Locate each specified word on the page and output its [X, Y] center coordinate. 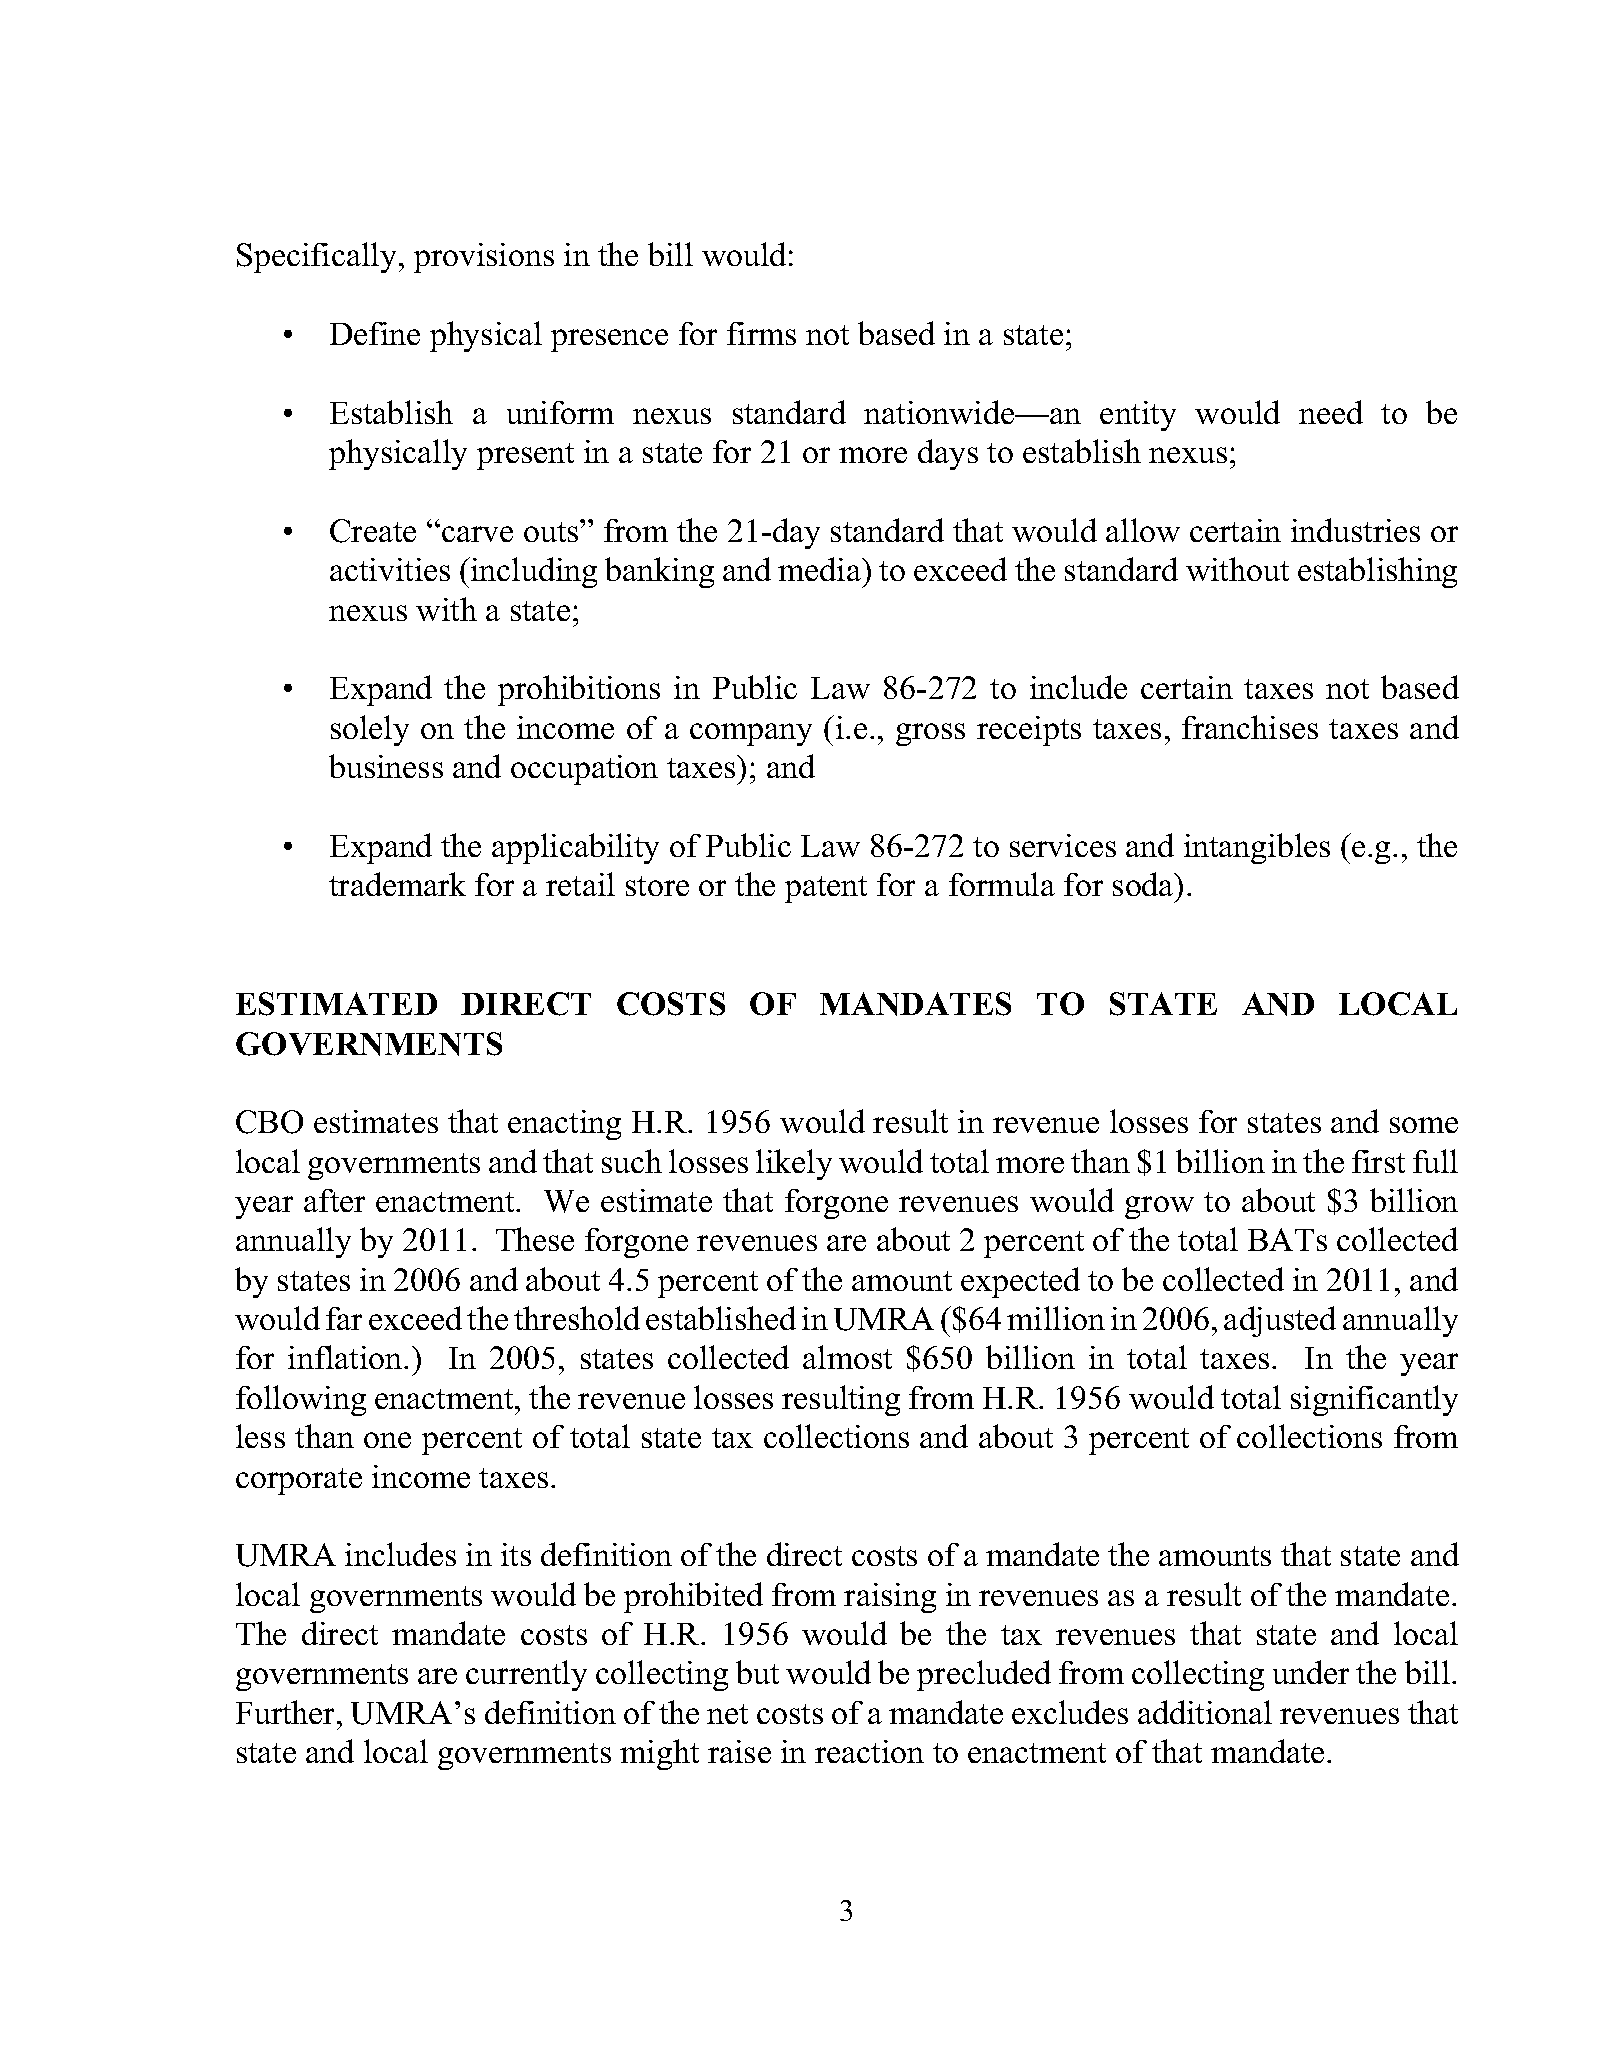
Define [375, 333]
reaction [869, 1751]
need [1331, 412]
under [1311, 1672]
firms [761, 333]
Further [287, 1712]
